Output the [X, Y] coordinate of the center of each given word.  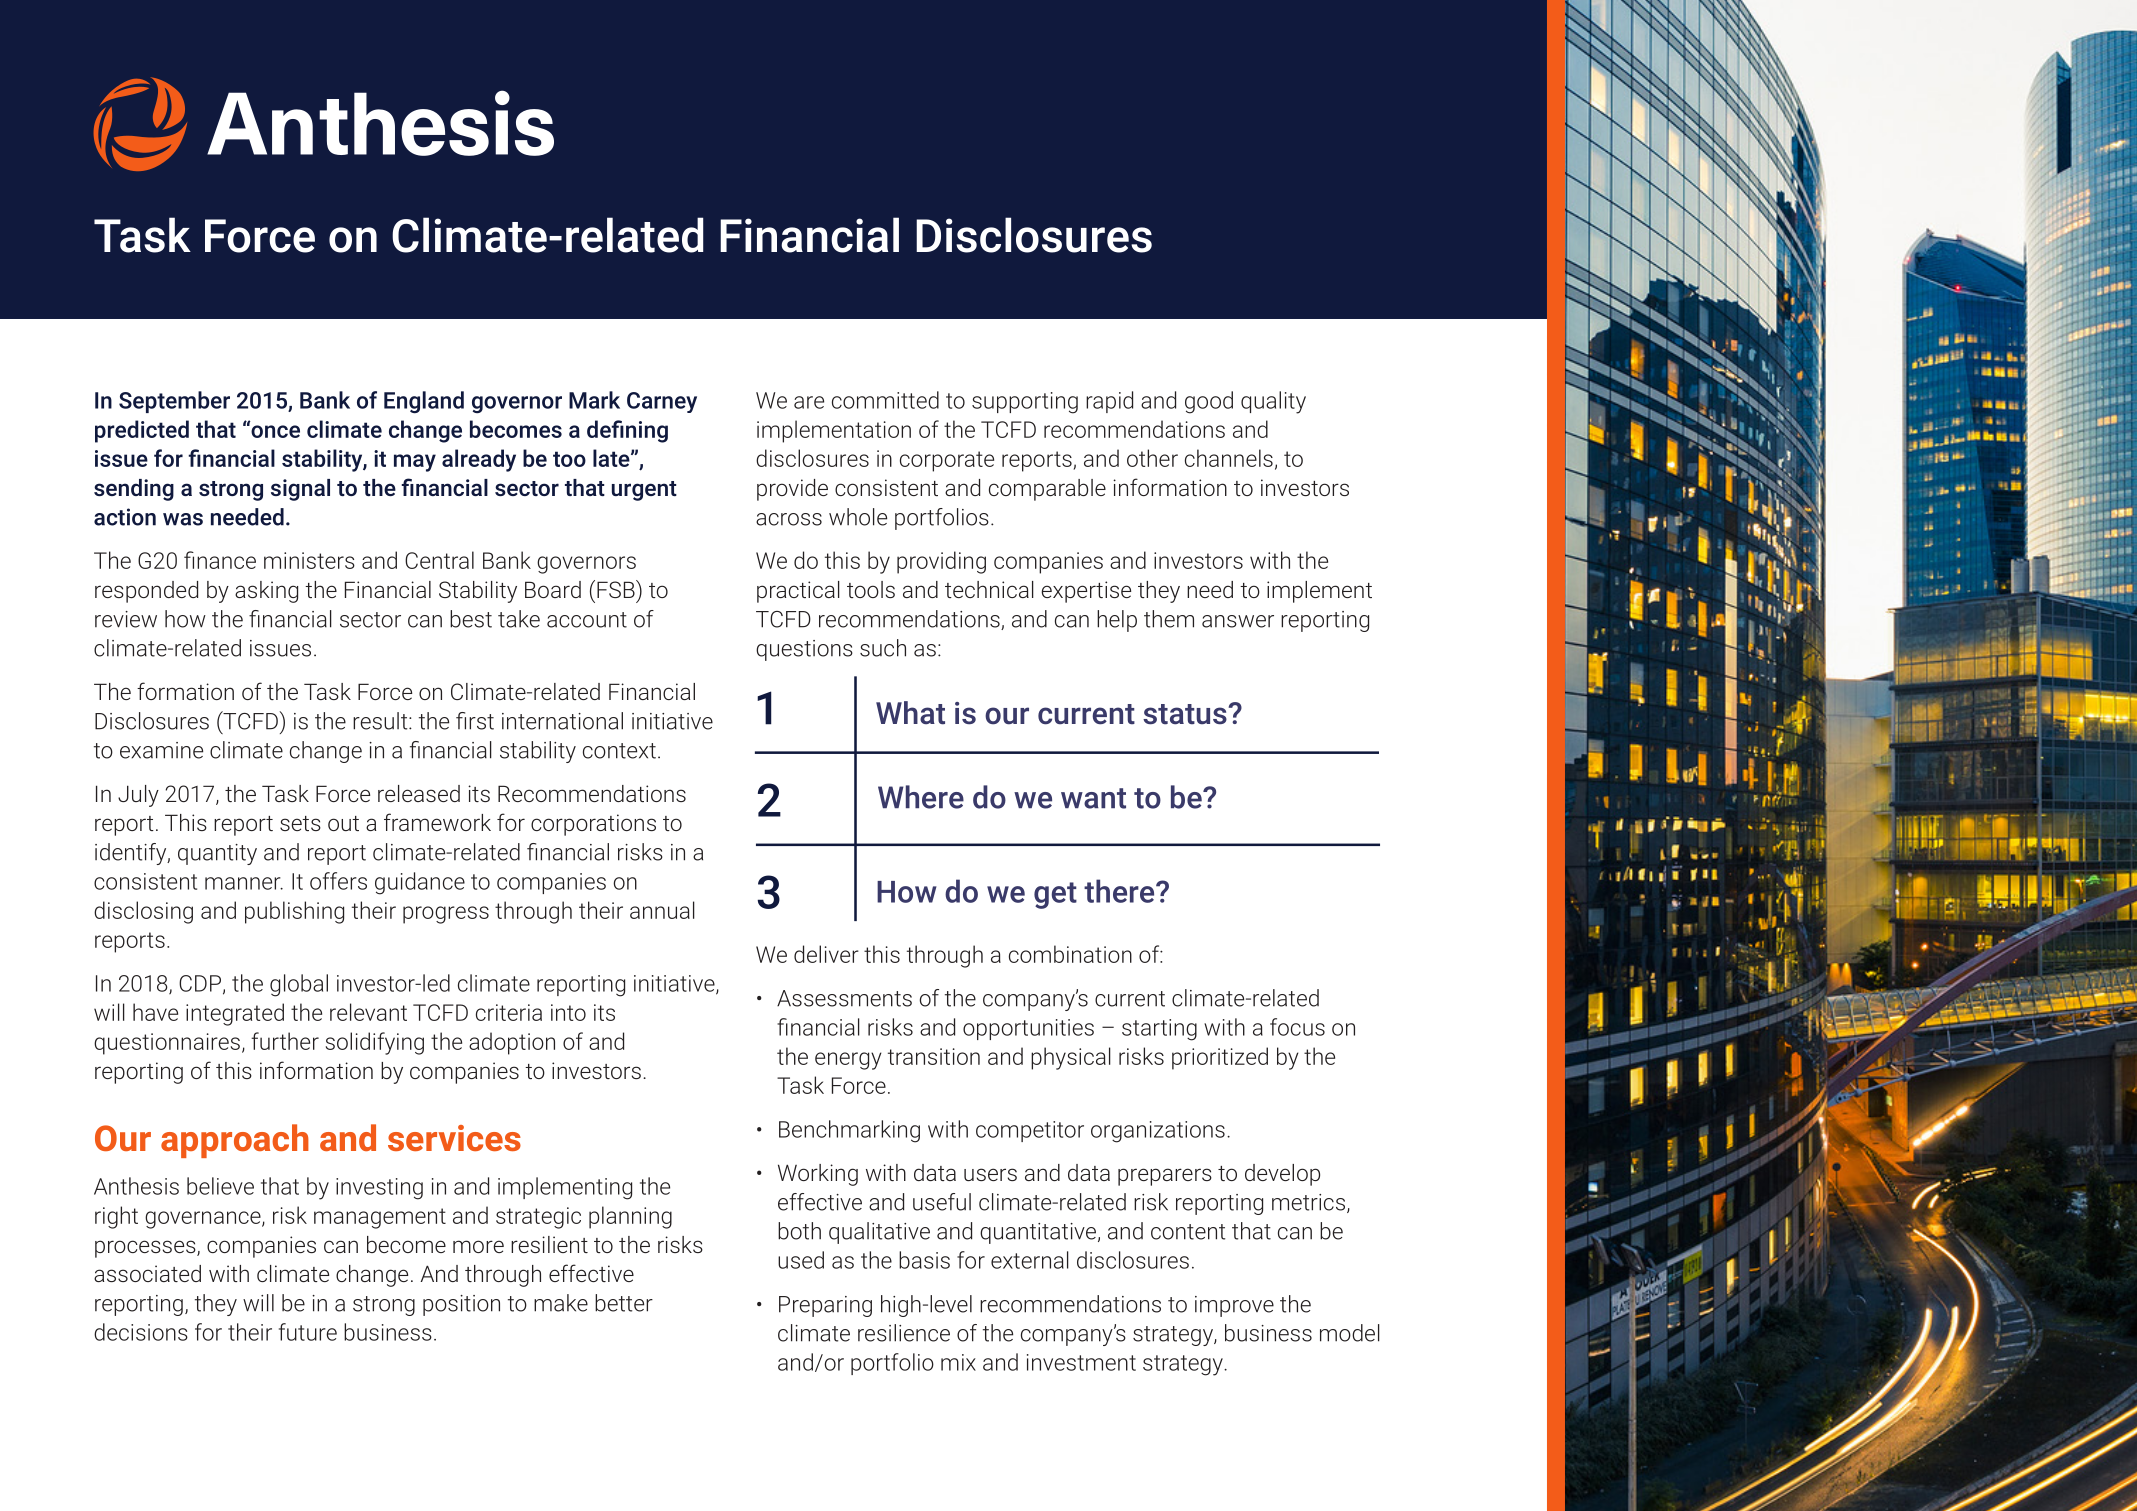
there [1120, 891]
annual [662, 910]
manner [244, 883]
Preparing [825, 1306]
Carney [662, 402]
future [308, 1332]
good [1209, 402]
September [174, 402]
